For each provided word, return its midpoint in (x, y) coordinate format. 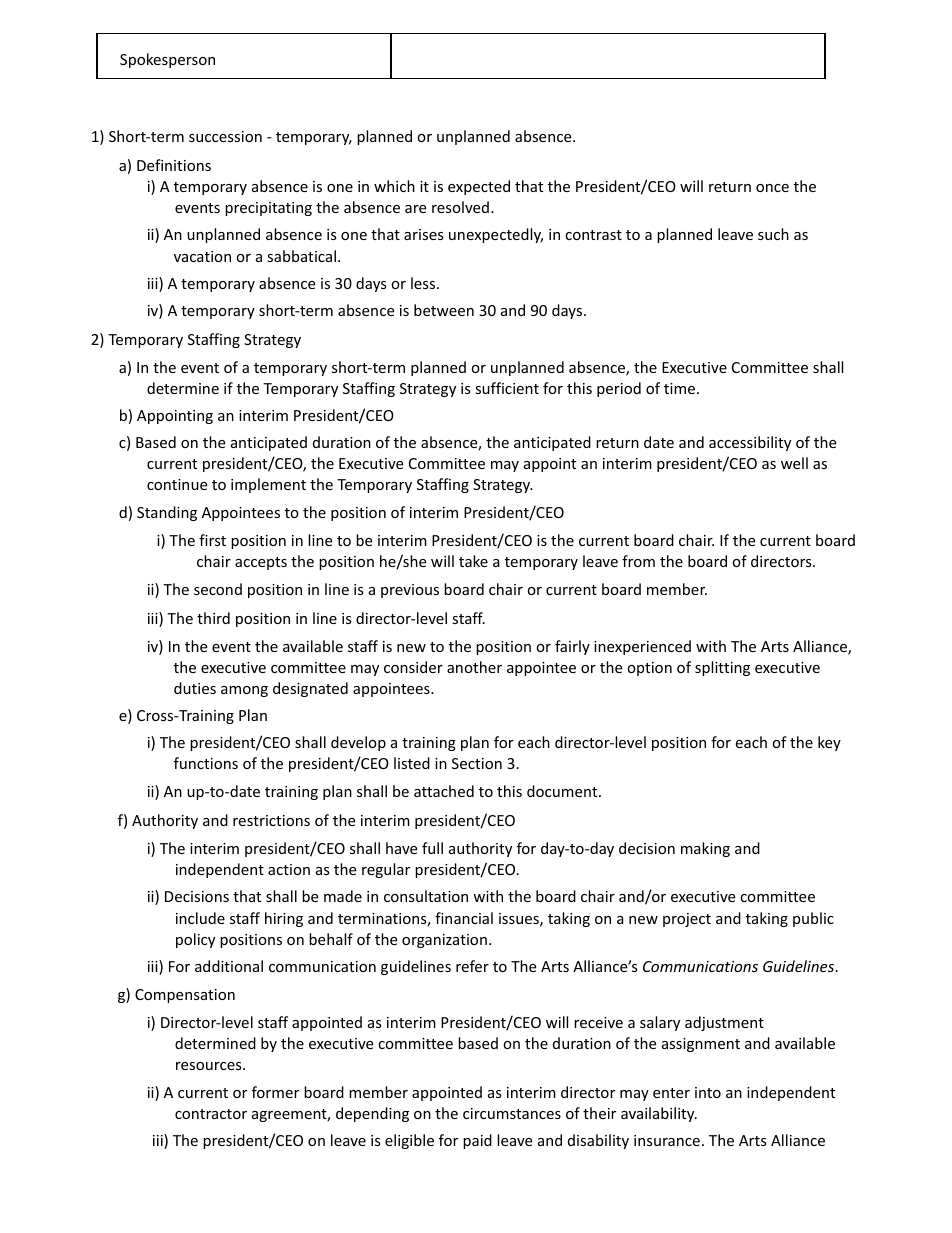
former (275, 1092)
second (218, 589)
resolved (460, 207)
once (772, 188)
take (473, 561)
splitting (722, 668)
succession (225, 136)
